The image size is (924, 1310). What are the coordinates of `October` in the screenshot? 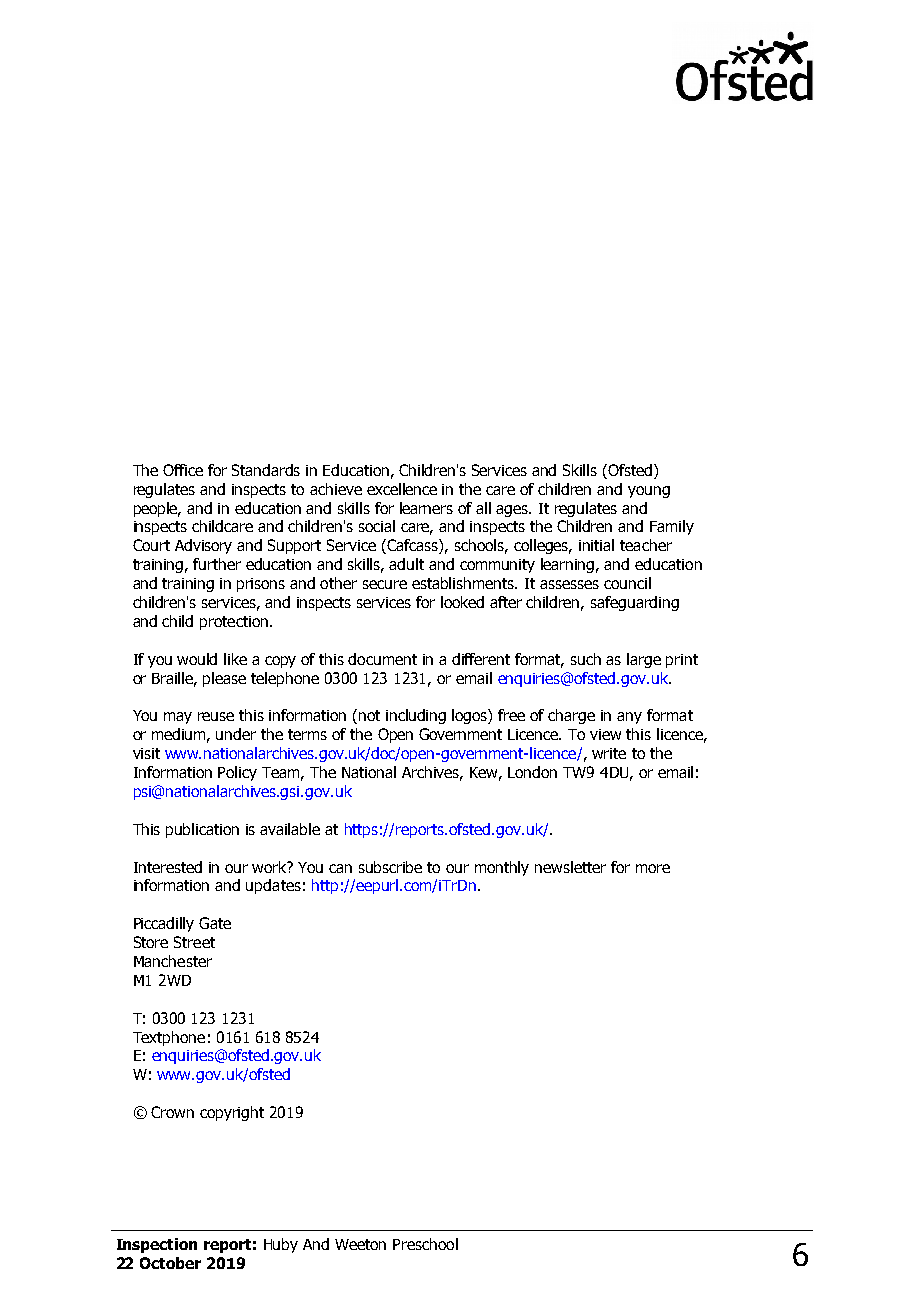 It's located at (170, 1263).
